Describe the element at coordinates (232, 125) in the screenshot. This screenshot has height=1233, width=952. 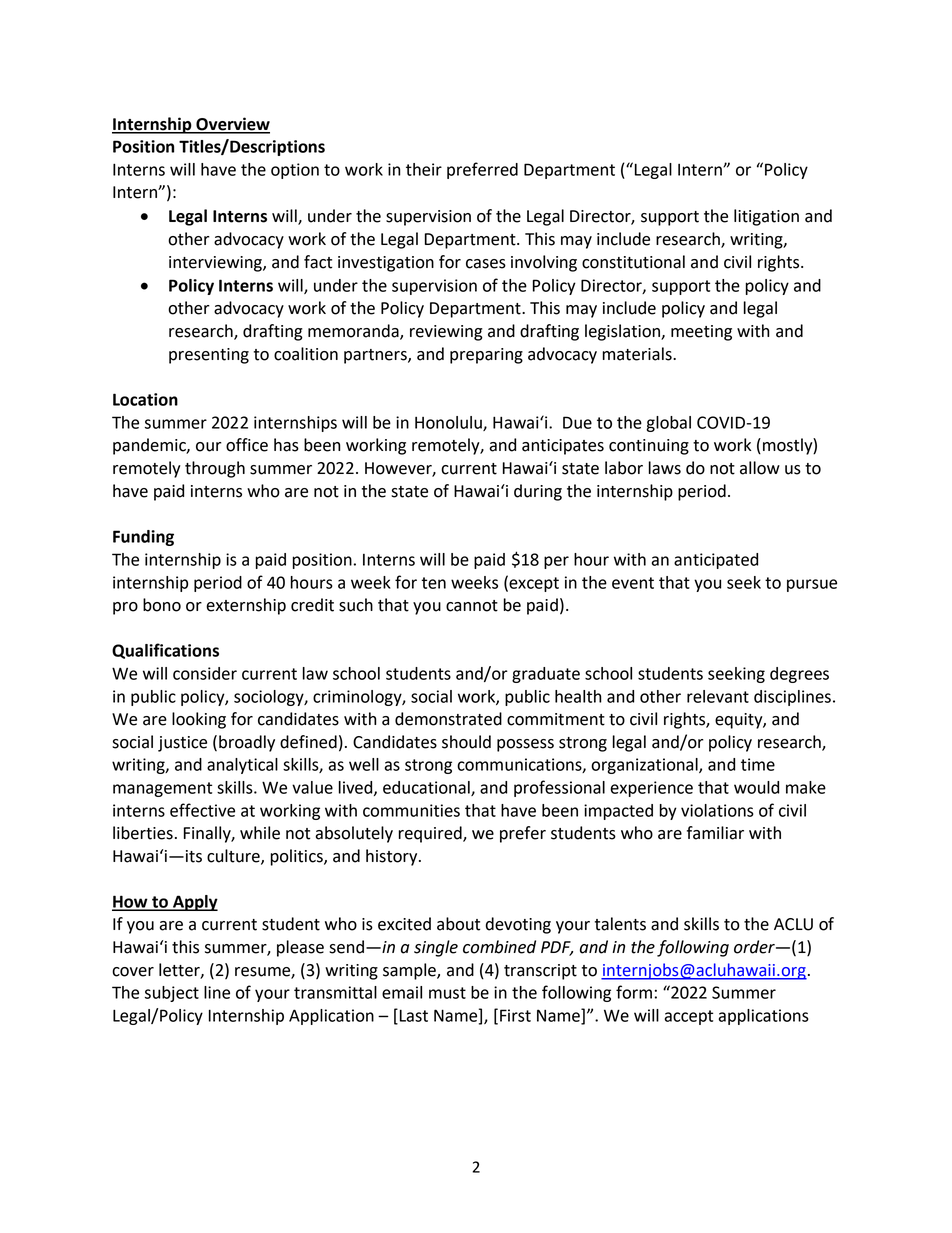
I see `Overview` at that location.
